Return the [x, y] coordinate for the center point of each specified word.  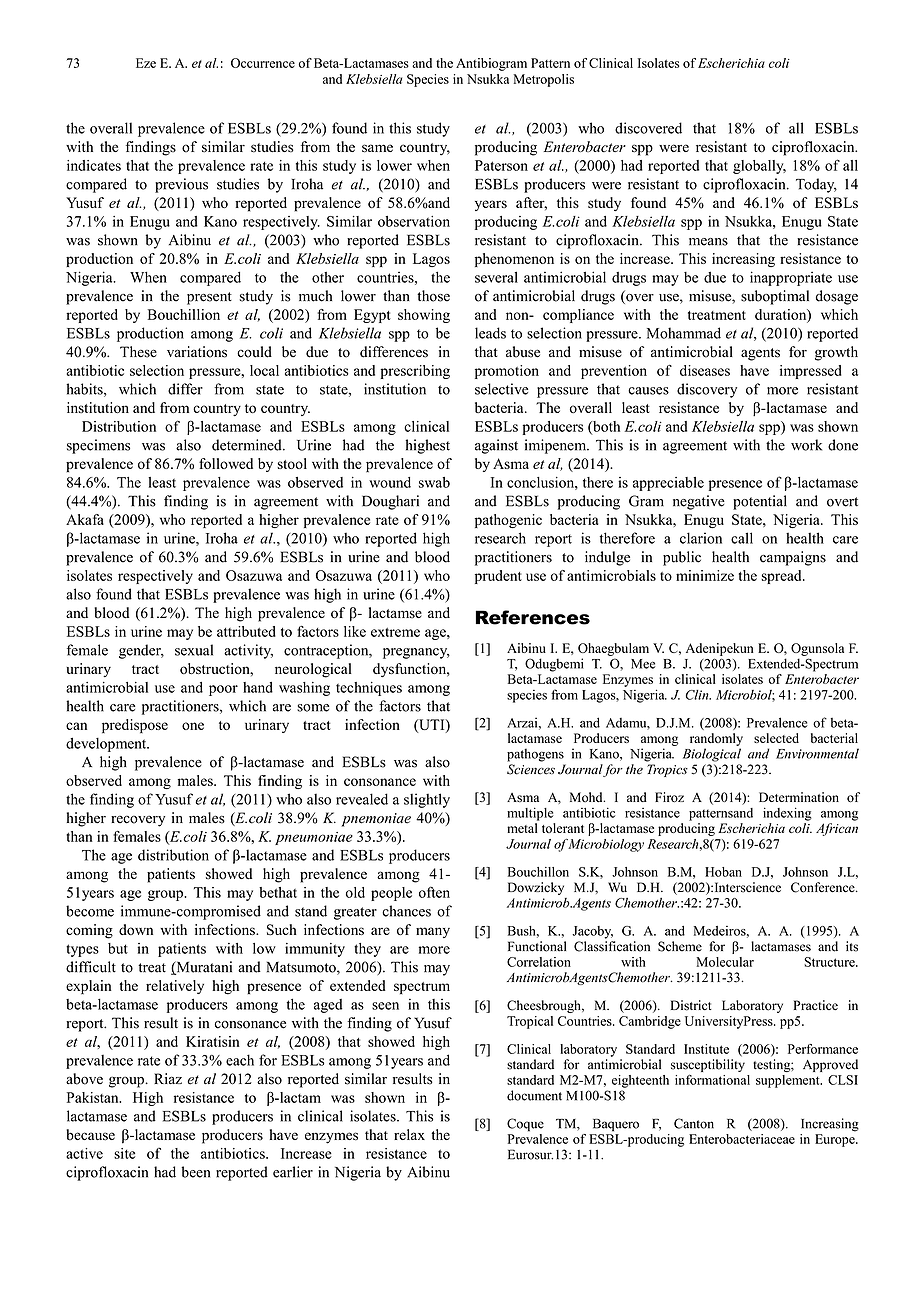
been [195, 1172]
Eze [146, 63]
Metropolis [543, 80]
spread [782, 577]
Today [816, 185]
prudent [498, 577]
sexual [194, 650]
